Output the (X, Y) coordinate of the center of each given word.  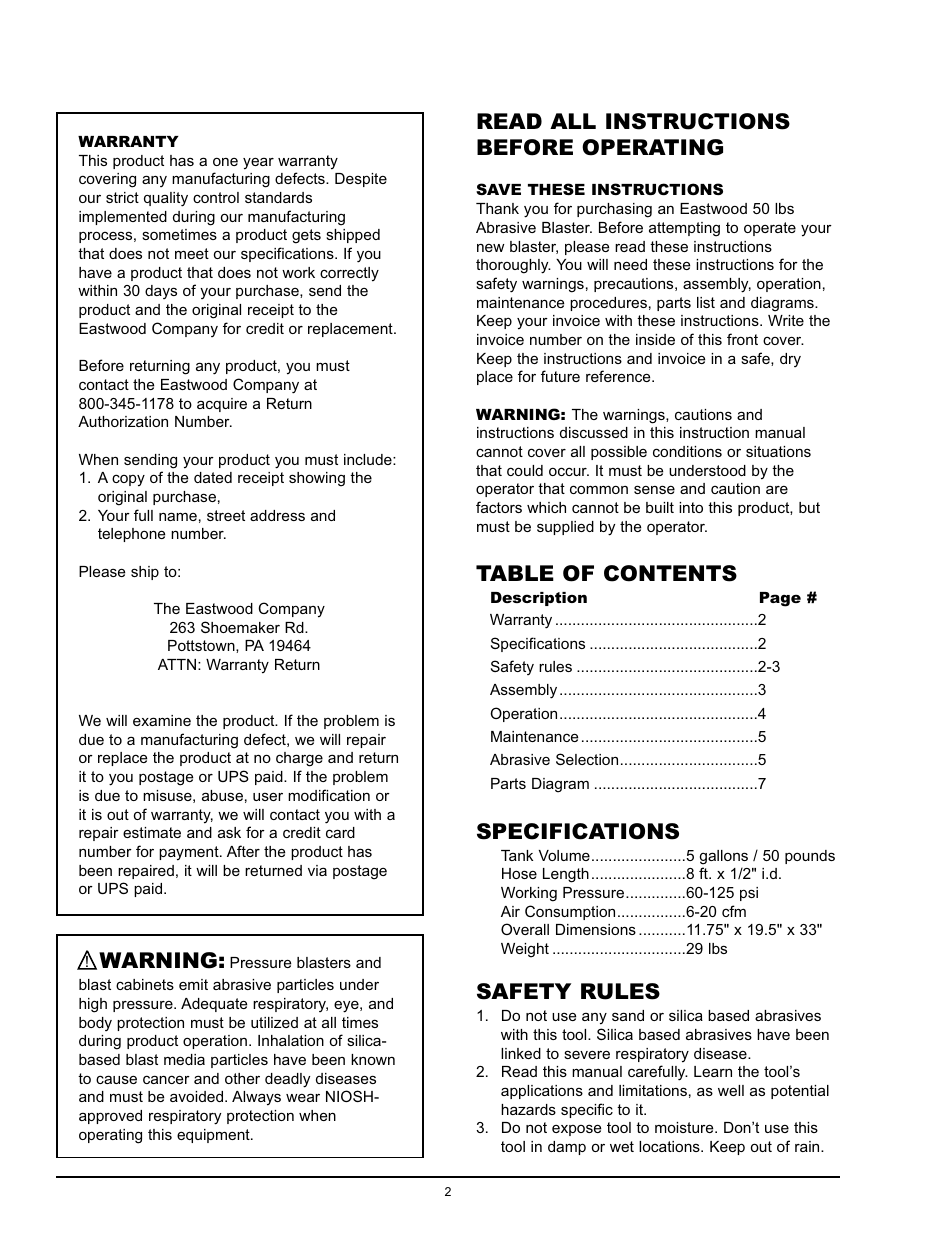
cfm (734, 911)
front (742, 339)
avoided (198, 1096)
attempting (684, 229)
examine (162, 720)
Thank (497, 208)
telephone (131, 535)
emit (193, 984)
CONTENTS (670, 573)
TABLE (515, 573)
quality (166, 199)
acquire (222, 405)
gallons (724, 857)
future (560, 376)
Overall (525, 929)
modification (329, 795)
